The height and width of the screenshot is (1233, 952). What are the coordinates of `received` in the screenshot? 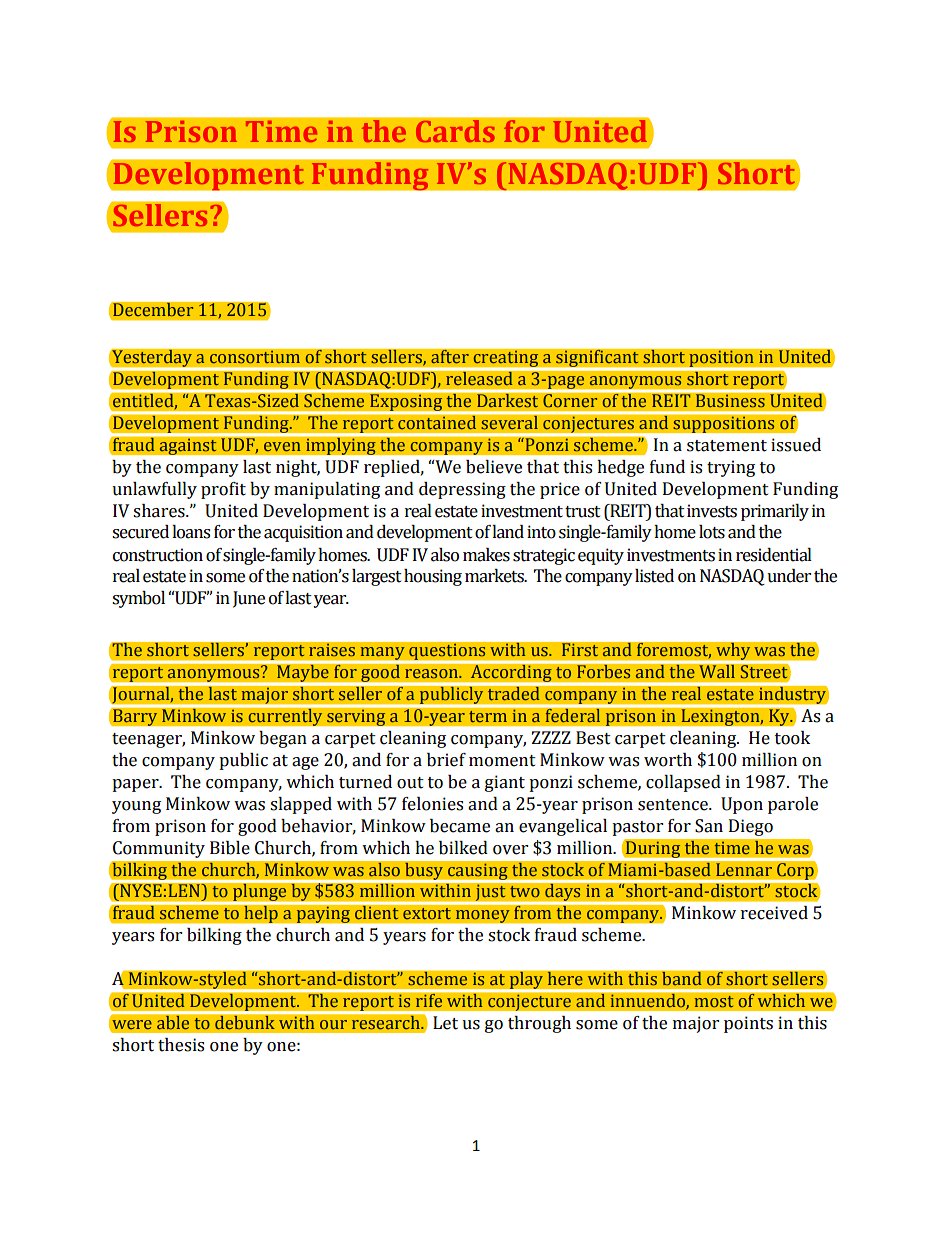 It's located at (774, 913).
